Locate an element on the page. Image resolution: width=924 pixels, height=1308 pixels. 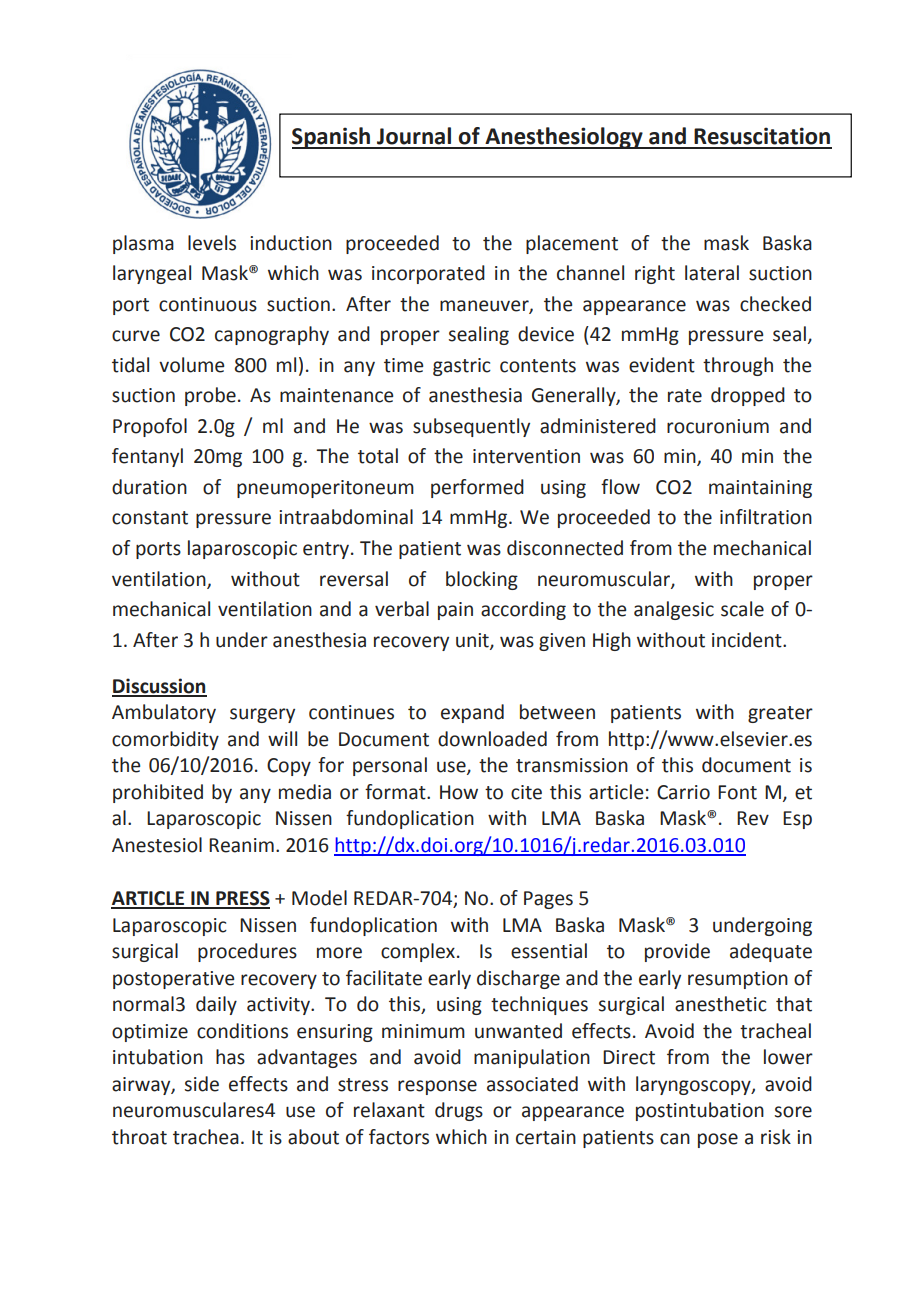
levels is located at coordinates (212, 243).
